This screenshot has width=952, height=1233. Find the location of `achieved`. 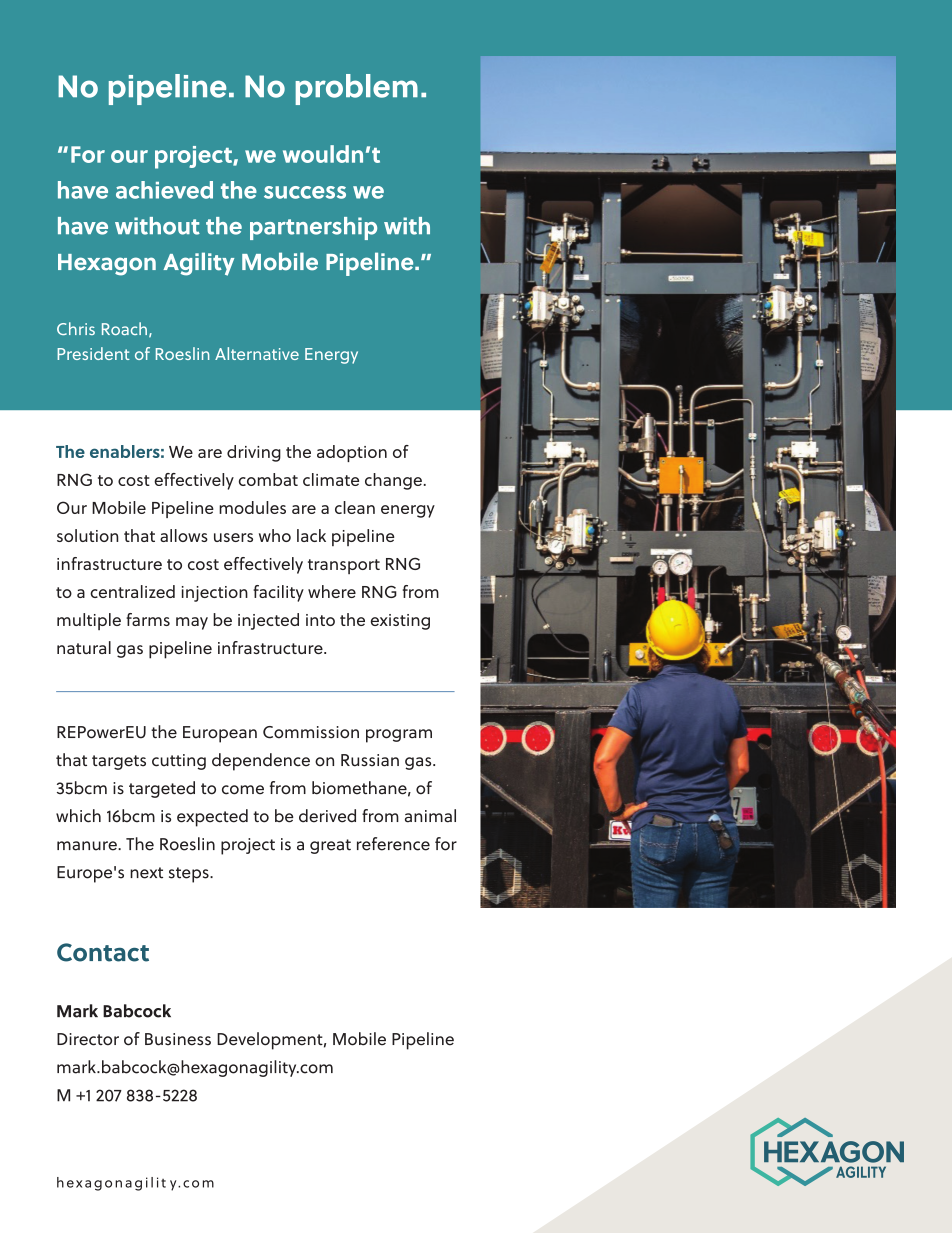

achieved is located at coordinates (164, 190).
